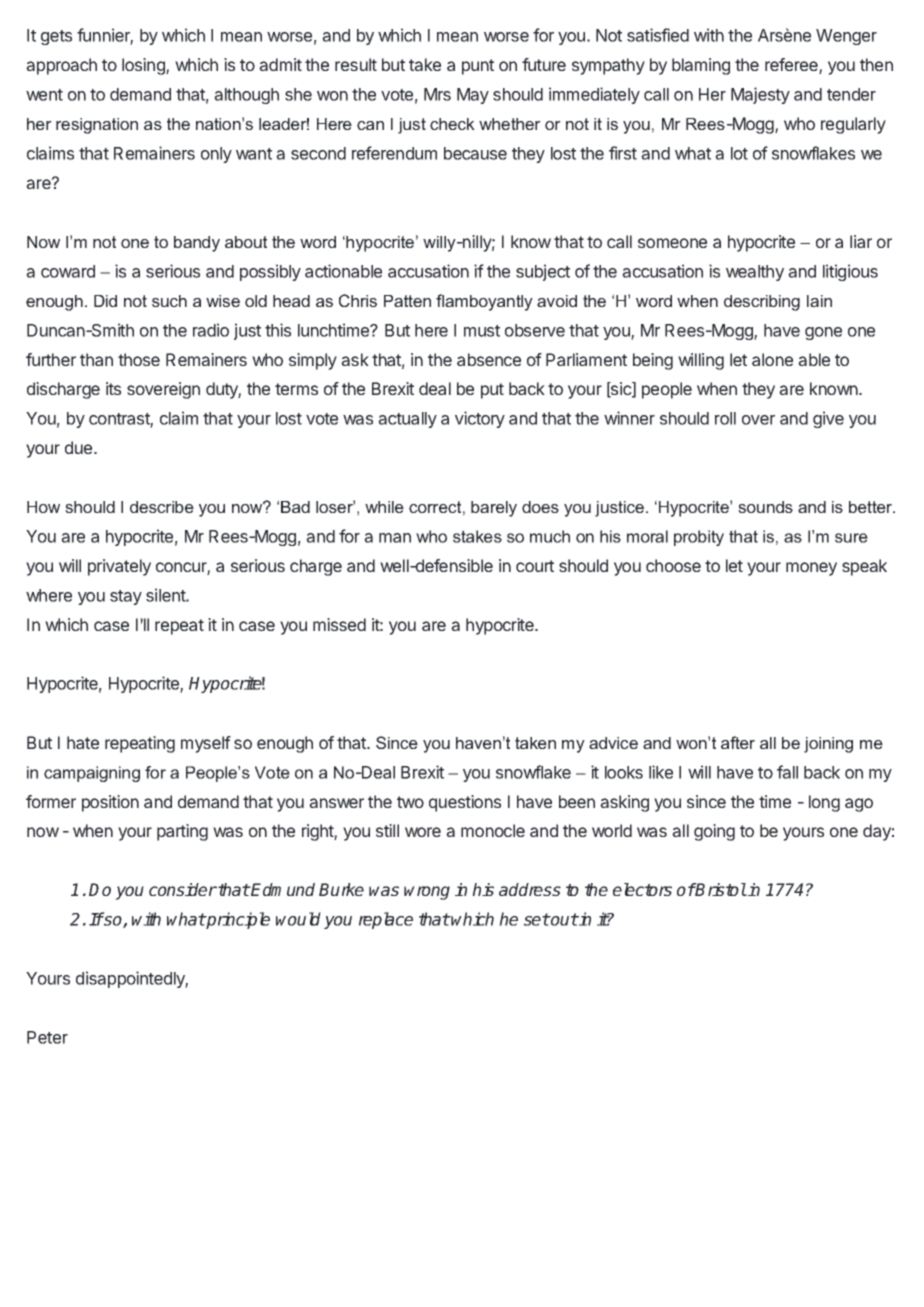  What do you see at coordinates (792, 66) in the screenshot?
I see `referee` at bounding box center [792, 66].
